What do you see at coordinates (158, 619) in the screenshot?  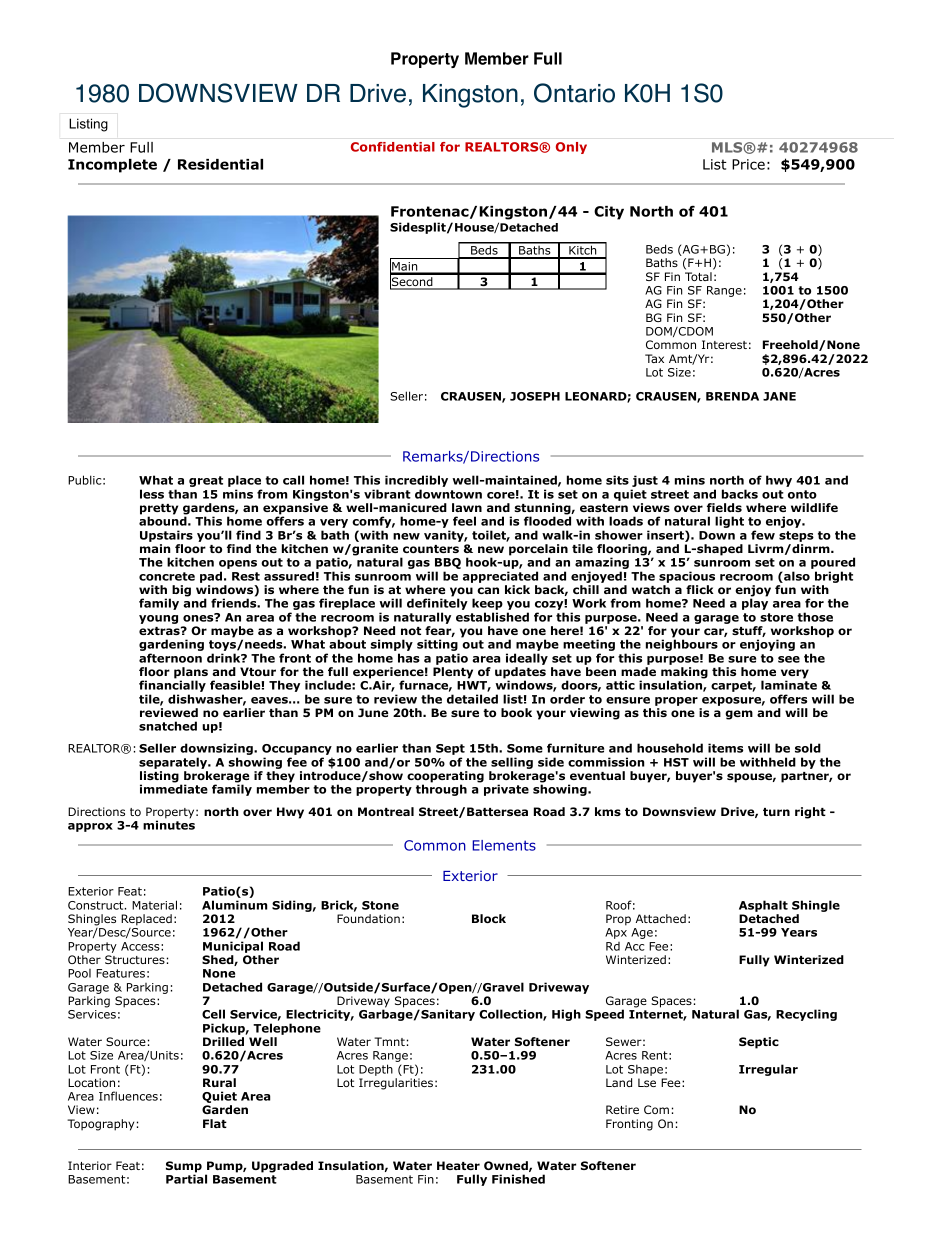 I see `young` at bounding box center [158, 619].
